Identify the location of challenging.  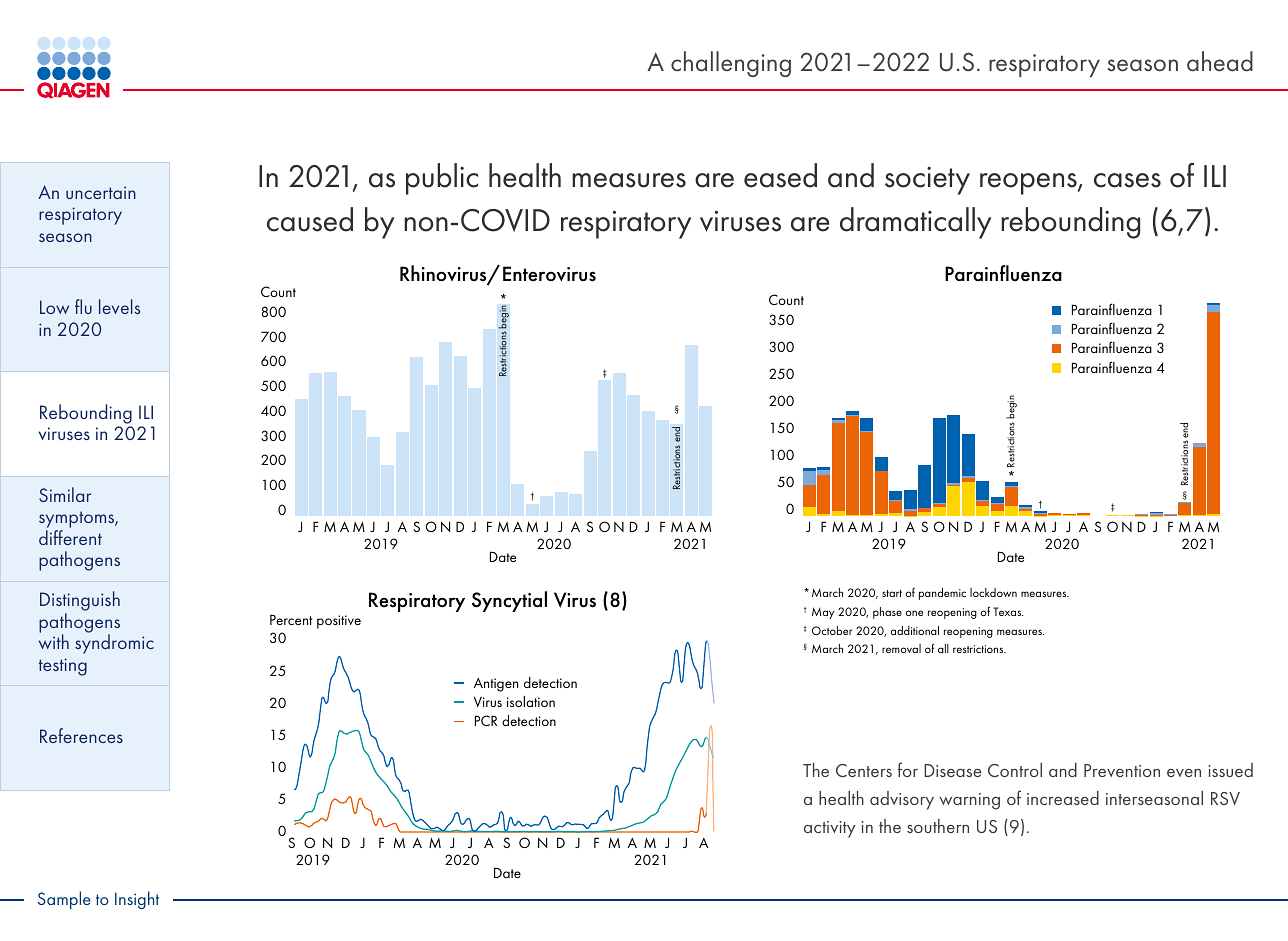
(731, 64).
